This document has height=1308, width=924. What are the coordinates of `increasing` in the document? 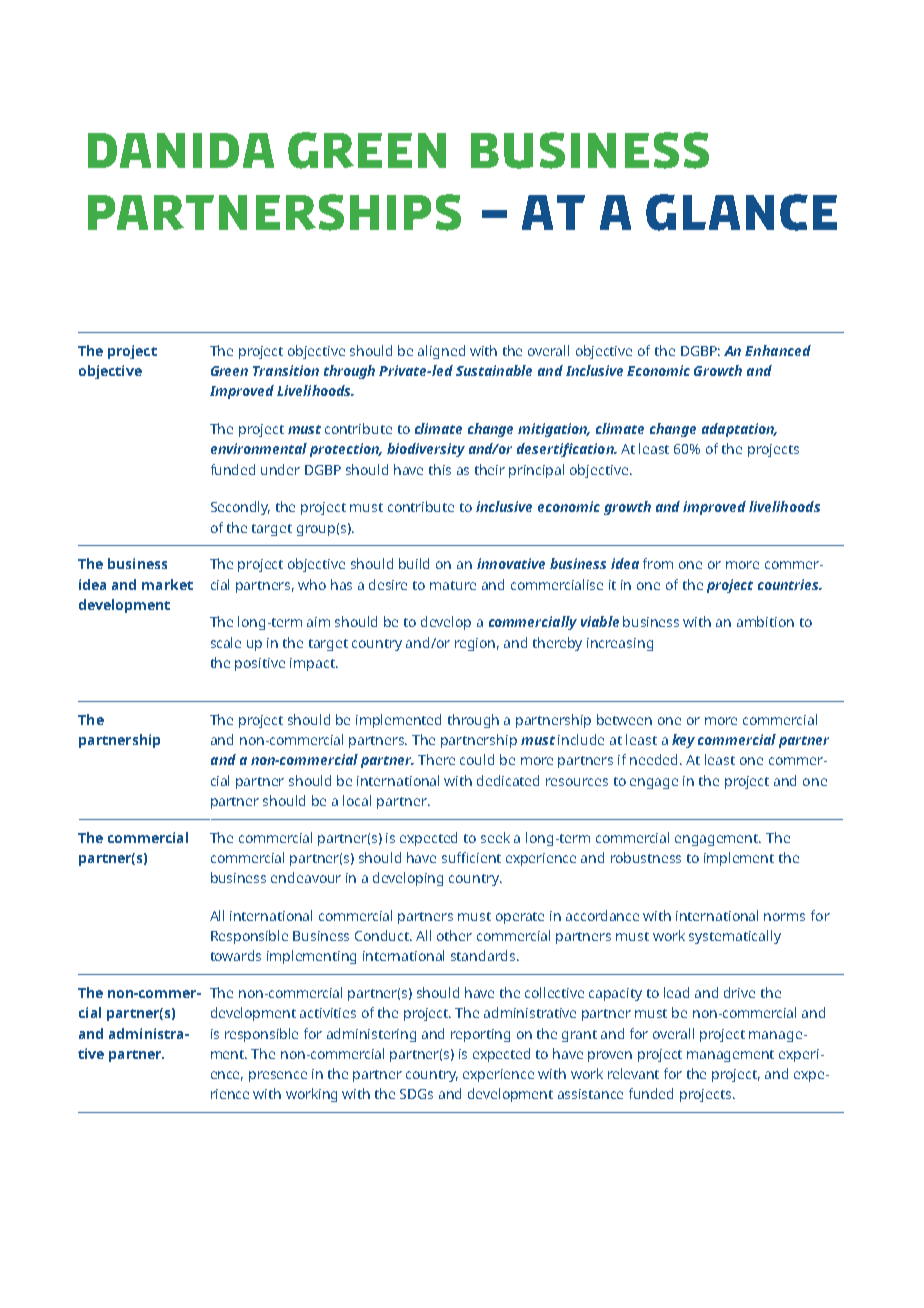 It's located at (620, 644).
